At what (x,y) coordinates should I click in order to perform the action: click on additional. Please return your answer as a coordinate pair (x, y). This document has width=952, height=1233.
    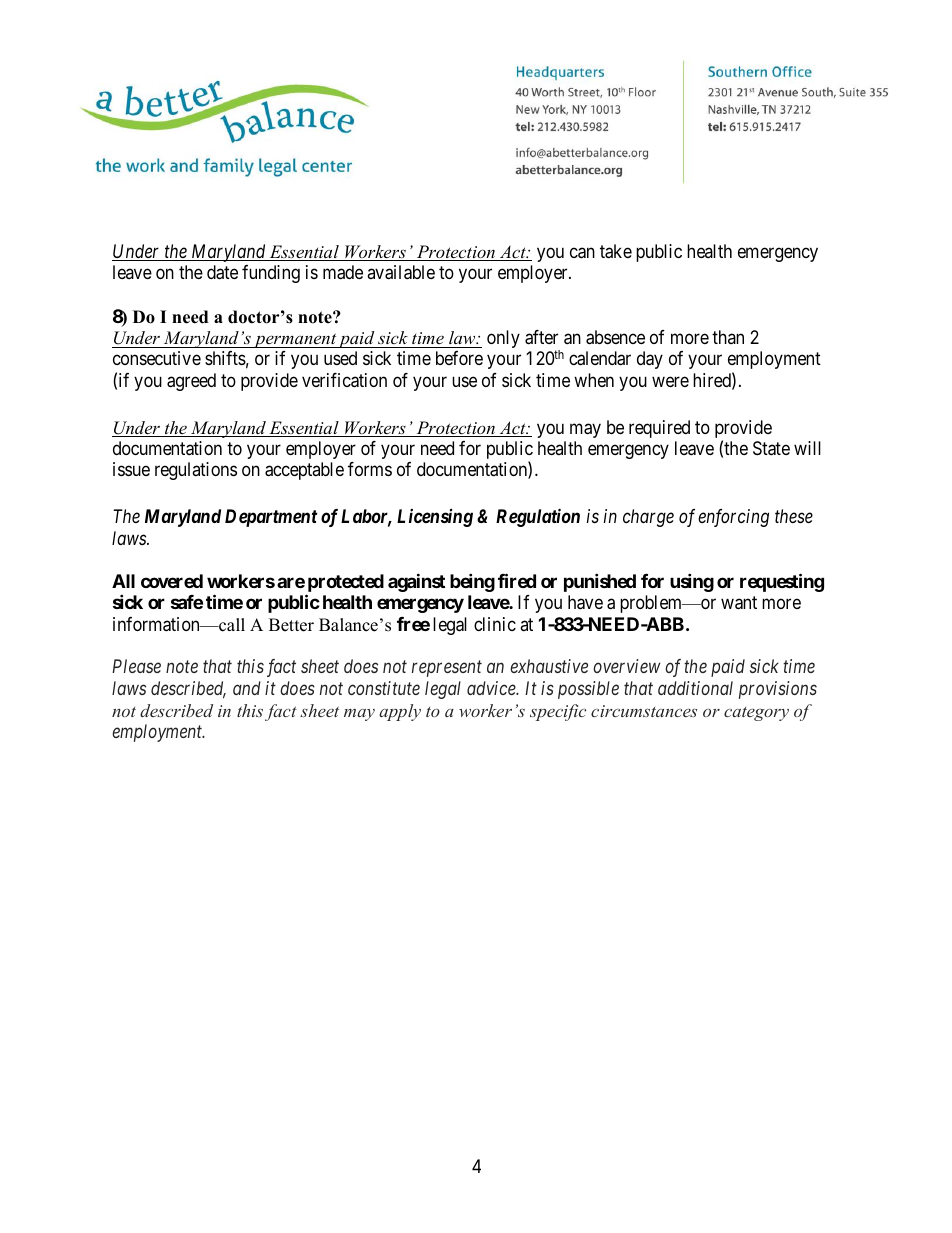
    Looking at the image, I should click on (695, 688).
